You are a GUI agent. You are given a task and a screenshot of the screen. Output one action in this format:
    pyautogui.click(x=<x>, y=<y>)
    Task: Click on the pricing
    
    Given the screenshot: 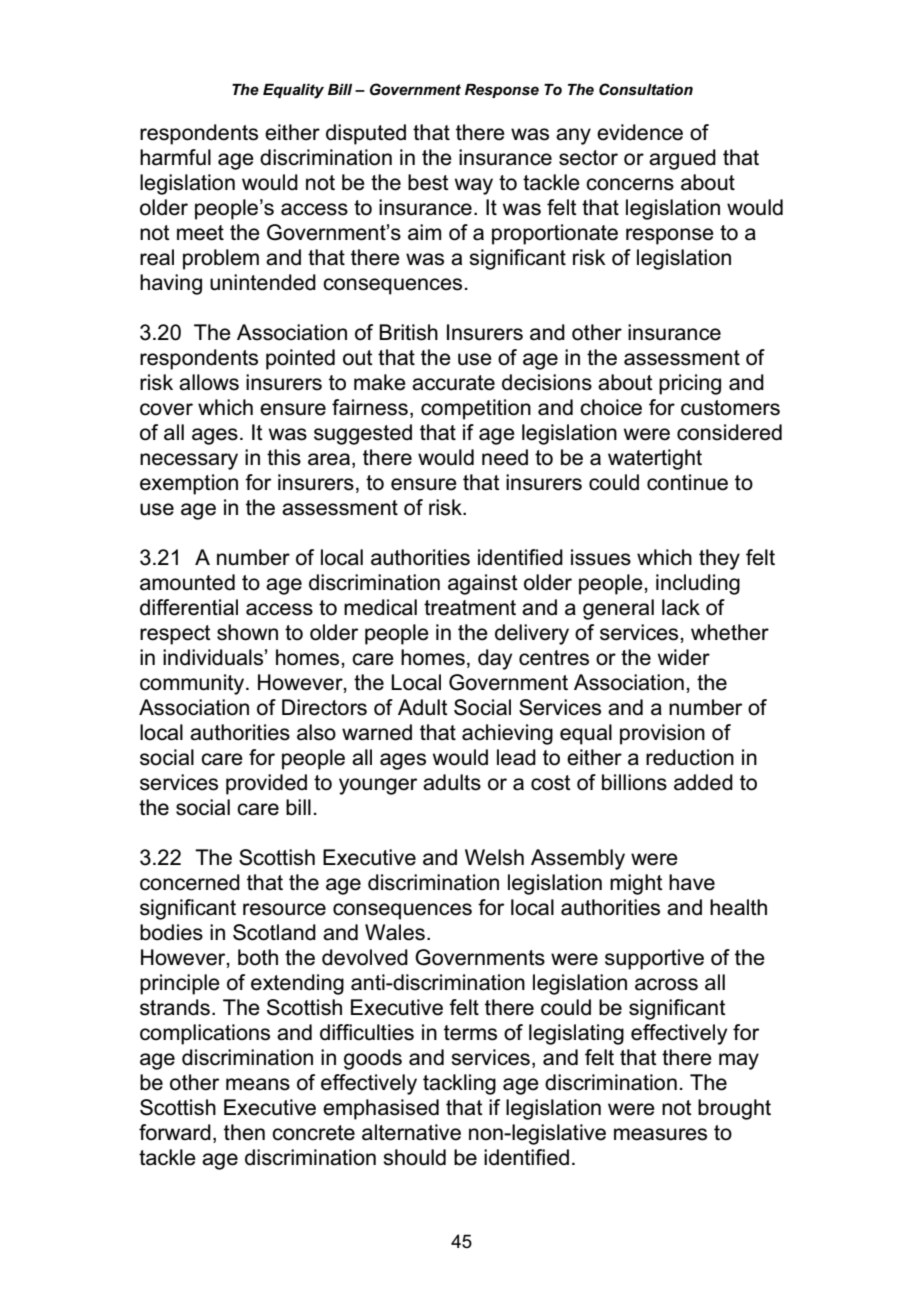 What is the action you would take?
    pyautogui.click(x=690, y=384)
